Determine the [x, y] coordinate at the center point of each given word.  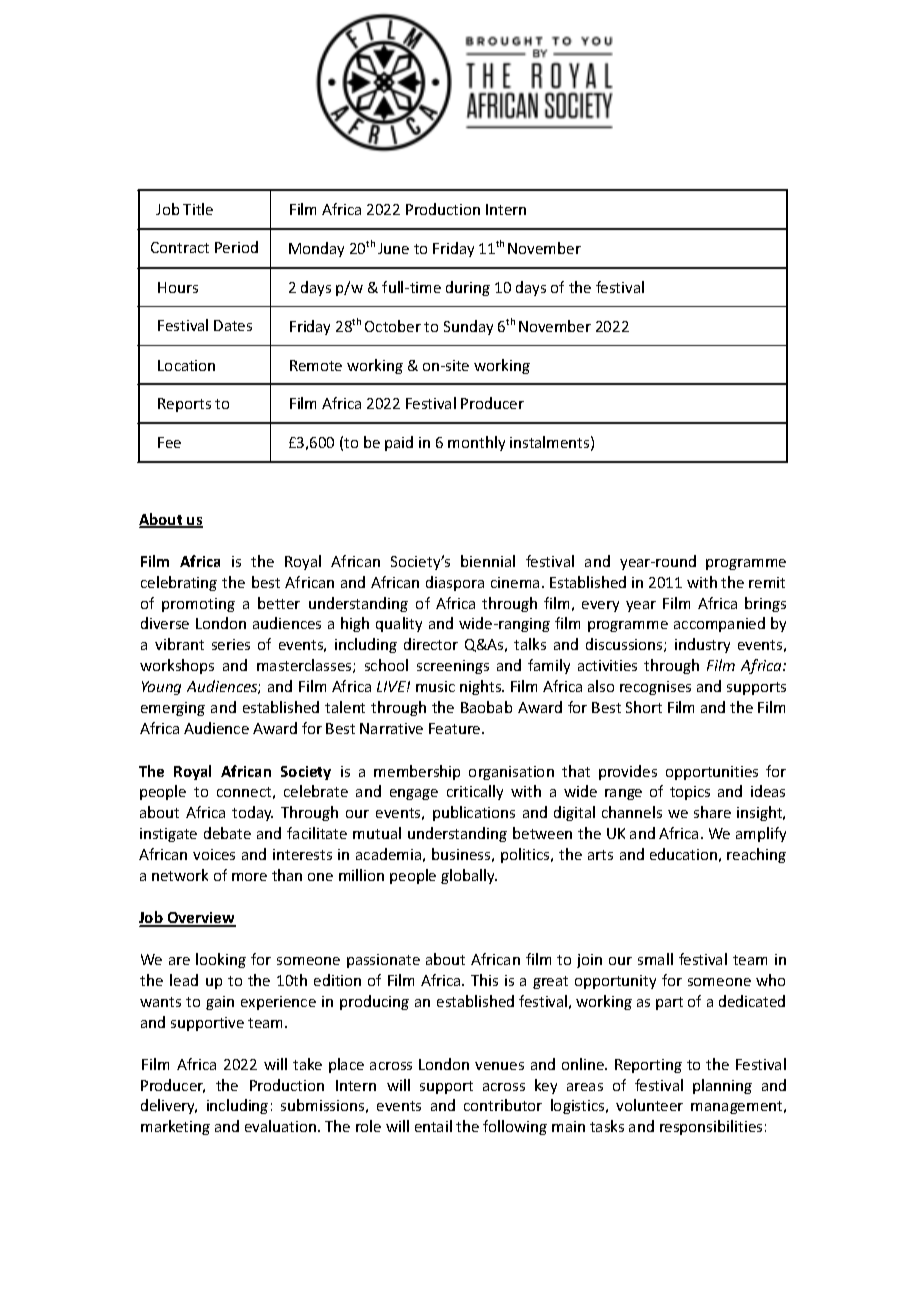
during [468, 288]
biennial [488, 561]
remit [767, 582]
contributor [503, 1105]
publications [474, 813]
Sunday [468, 327]
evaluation [280, 1126]
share [712, 812]
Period [236, 247]
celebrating [179, 583]
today [252, 813]
